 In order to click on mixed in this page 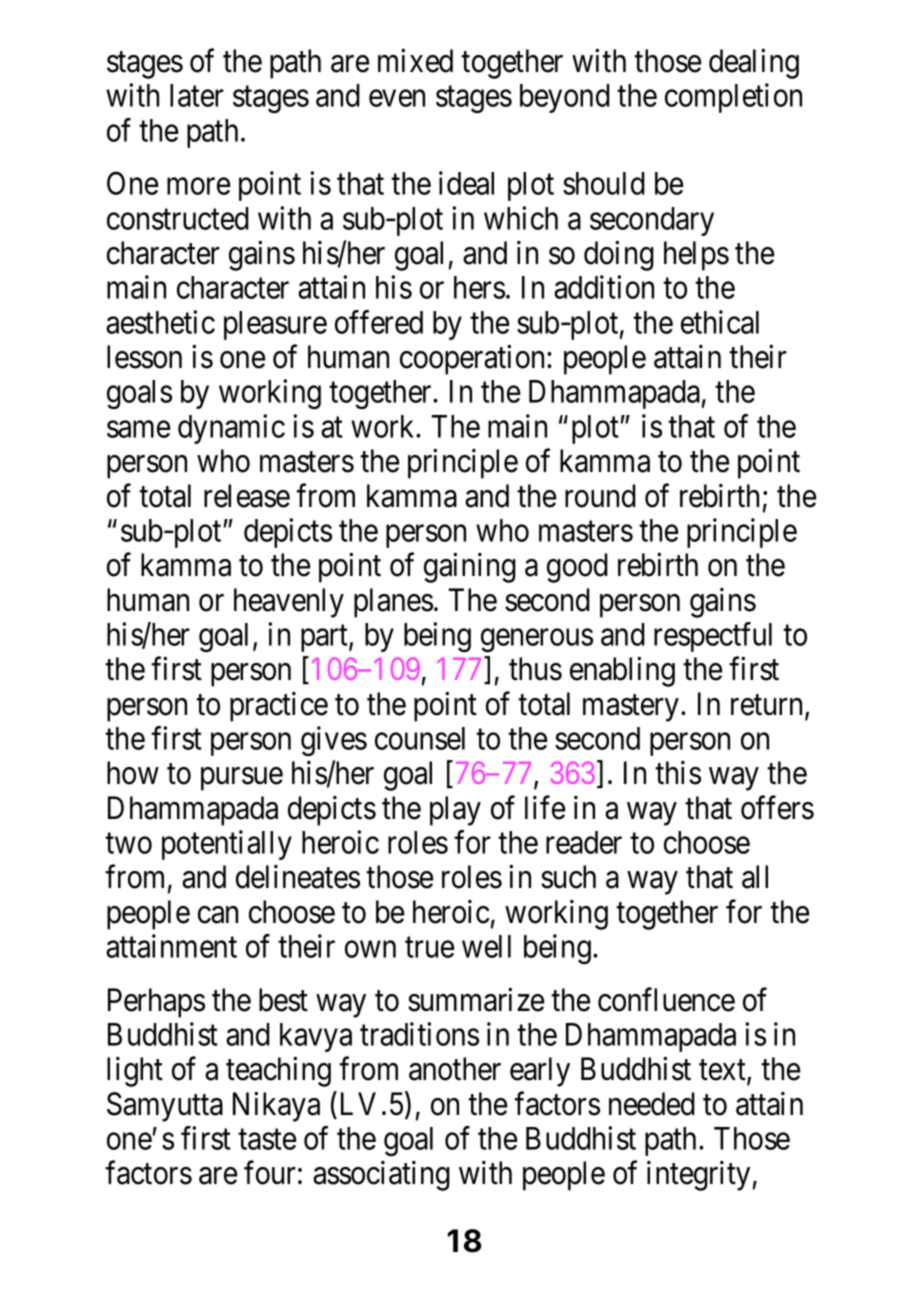, I will do `click(415, 61)`.
